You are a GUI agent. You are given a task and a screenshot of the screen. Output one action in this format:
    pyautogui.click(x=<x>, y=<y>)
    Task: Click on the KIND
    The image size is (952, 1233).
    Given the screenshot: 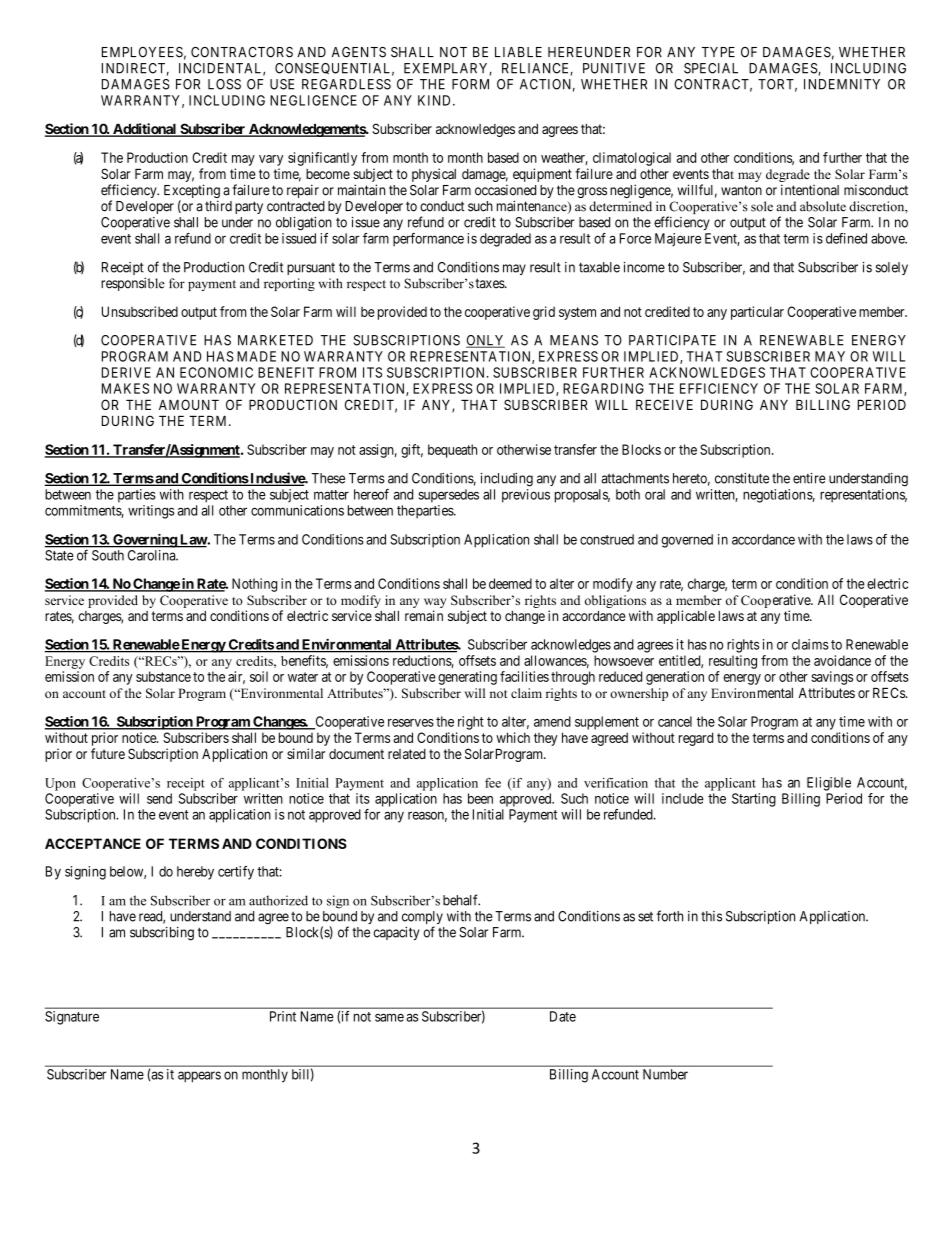 What is the action you would take?
    pyautogui.click(x=436, y=100)
